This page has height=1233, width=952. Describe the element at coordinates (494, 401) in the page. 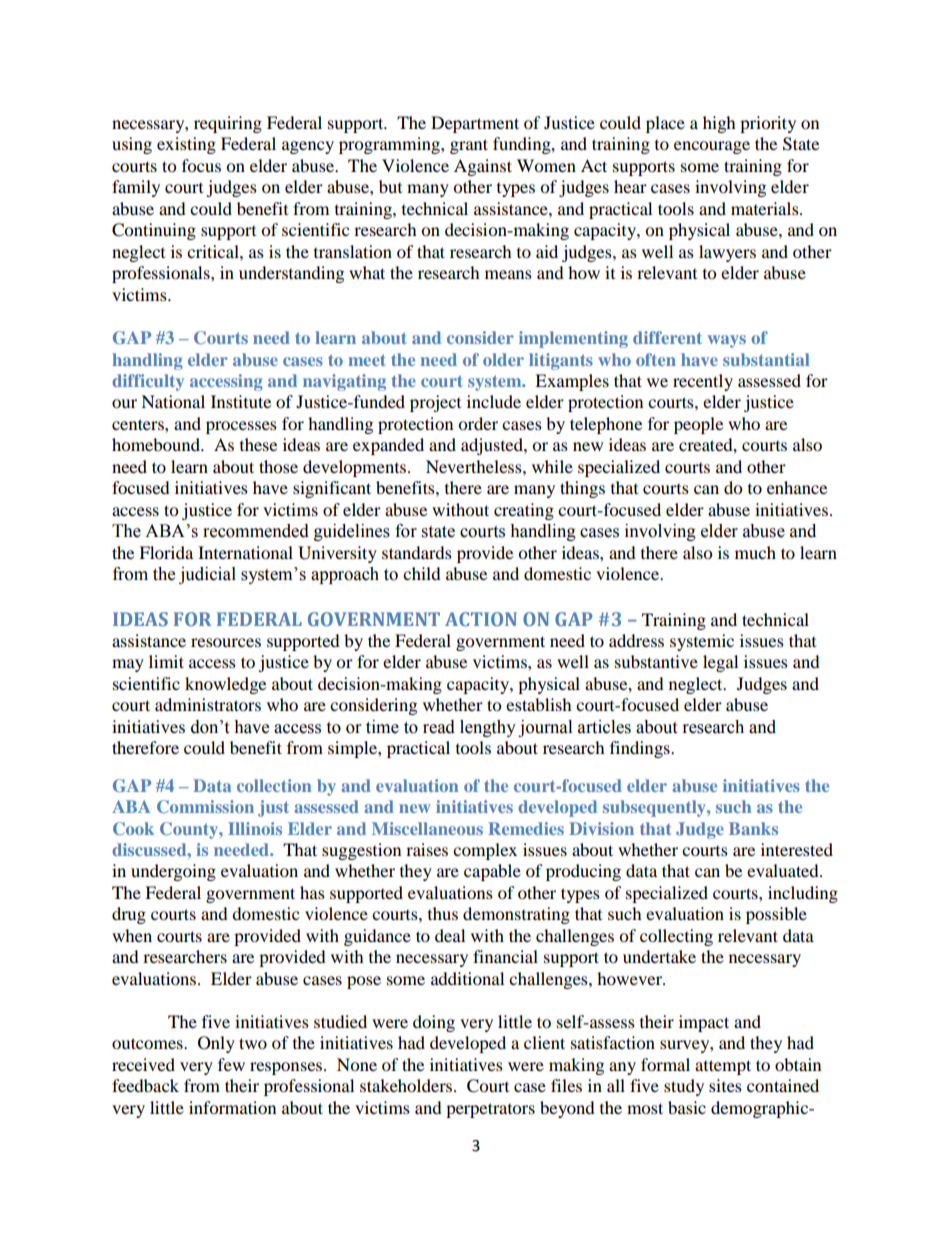

I see `include` at that location.
